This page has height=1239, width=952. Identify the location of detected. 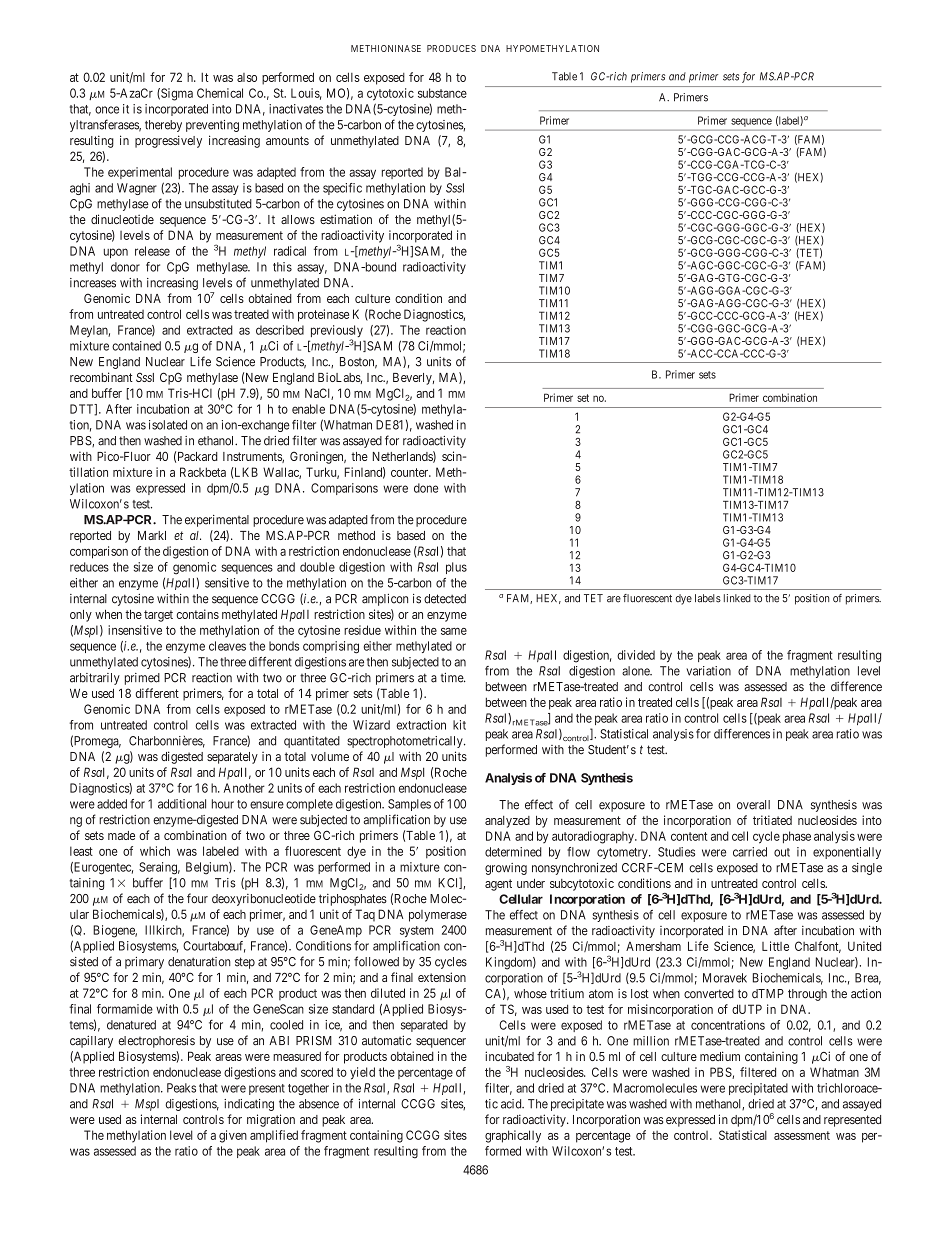
(445, 599).
